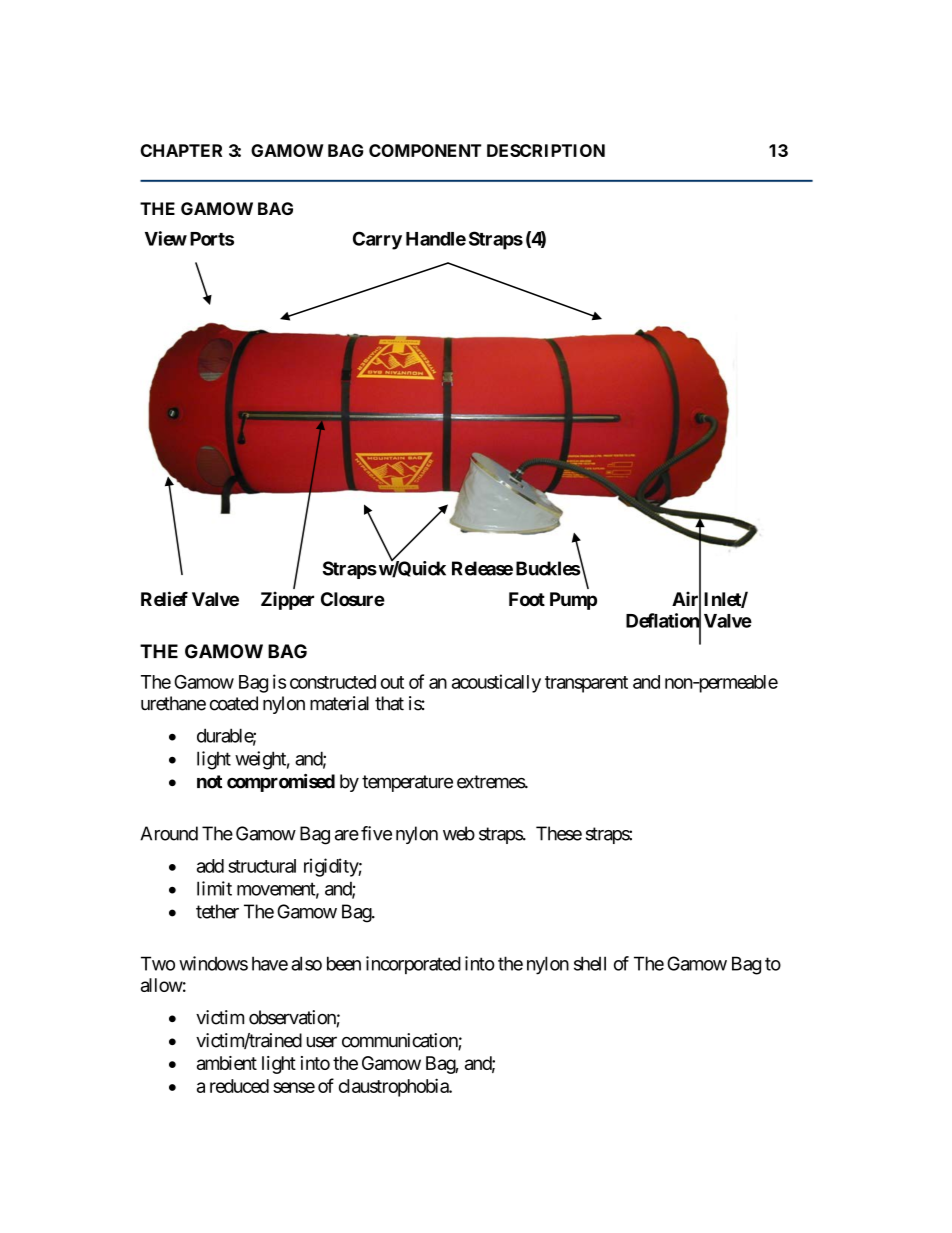 The image size is (952, 1233). What do you see at coordinates (227, 1063) in the page?
I see `ambient` at bounding box center [227, 1063].
